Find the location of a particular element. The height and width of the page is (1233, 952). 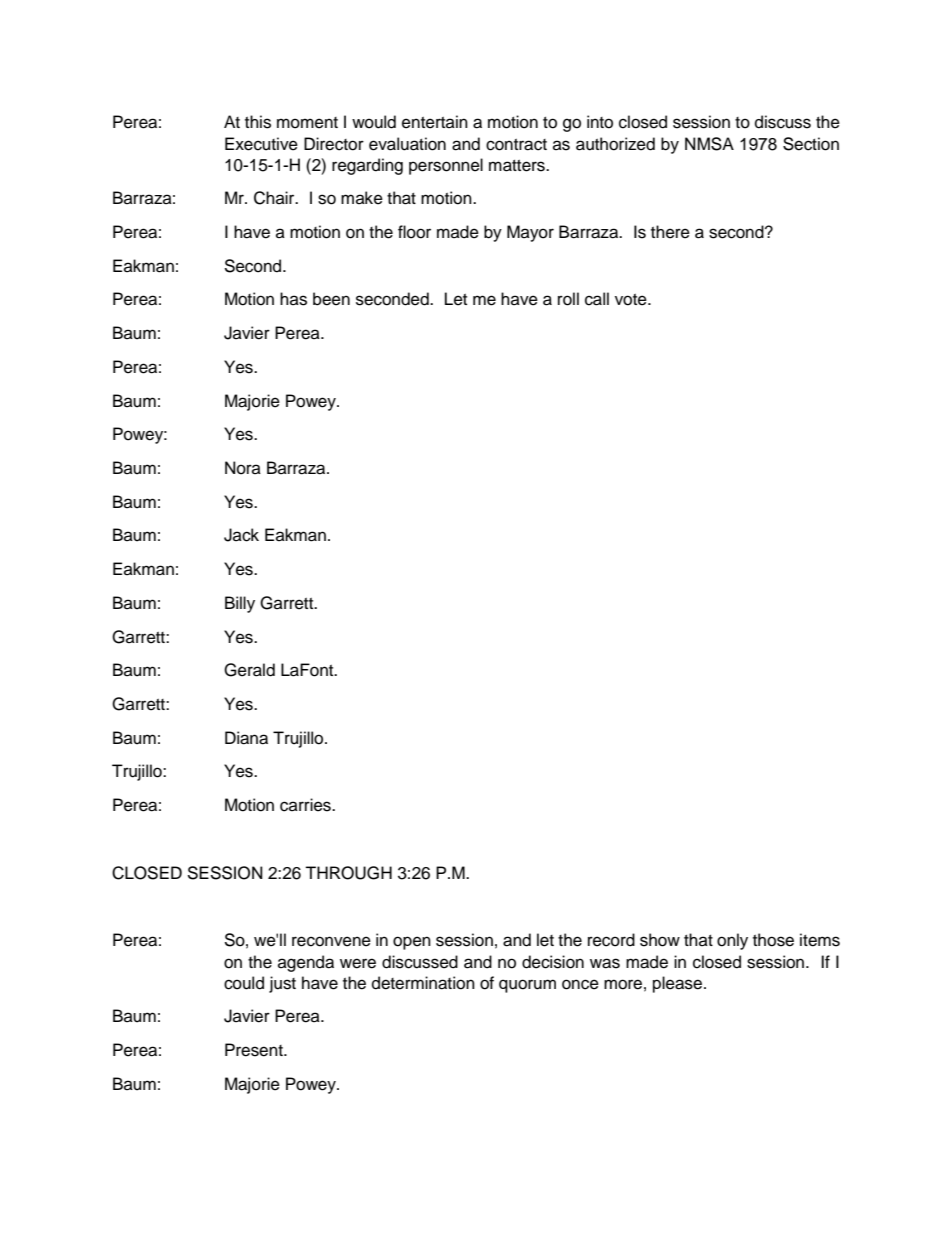

just is located at coordinates (282, 984).
